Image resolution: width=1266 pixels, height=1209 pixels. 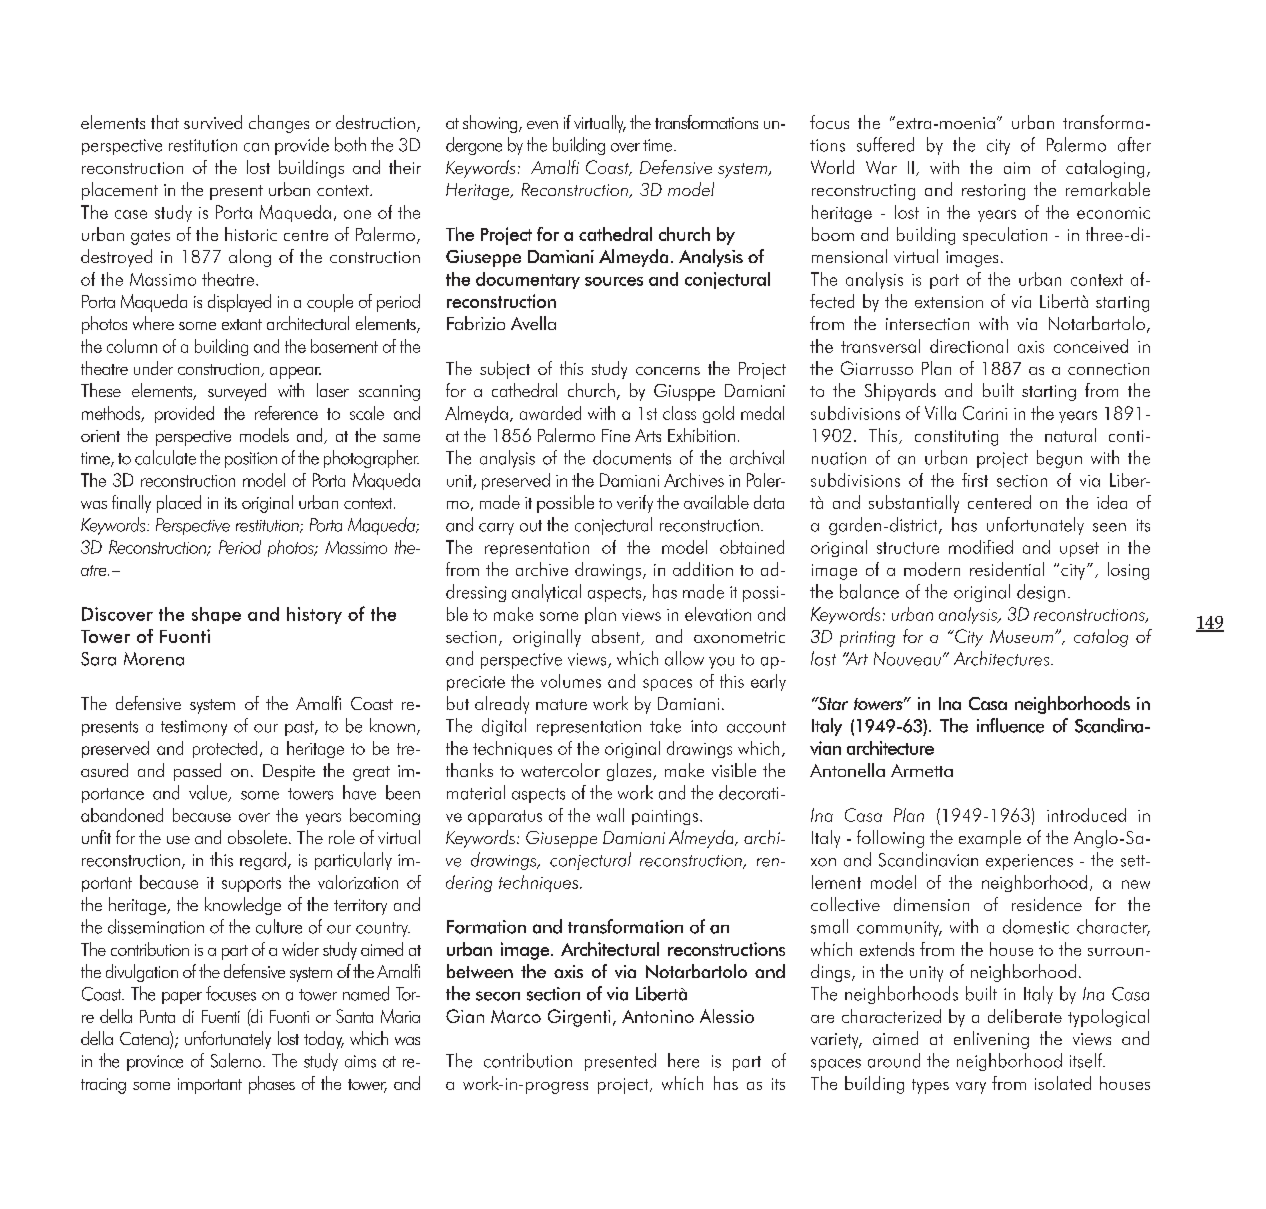 I want to click on restoring, so click(x=993, y=192).
